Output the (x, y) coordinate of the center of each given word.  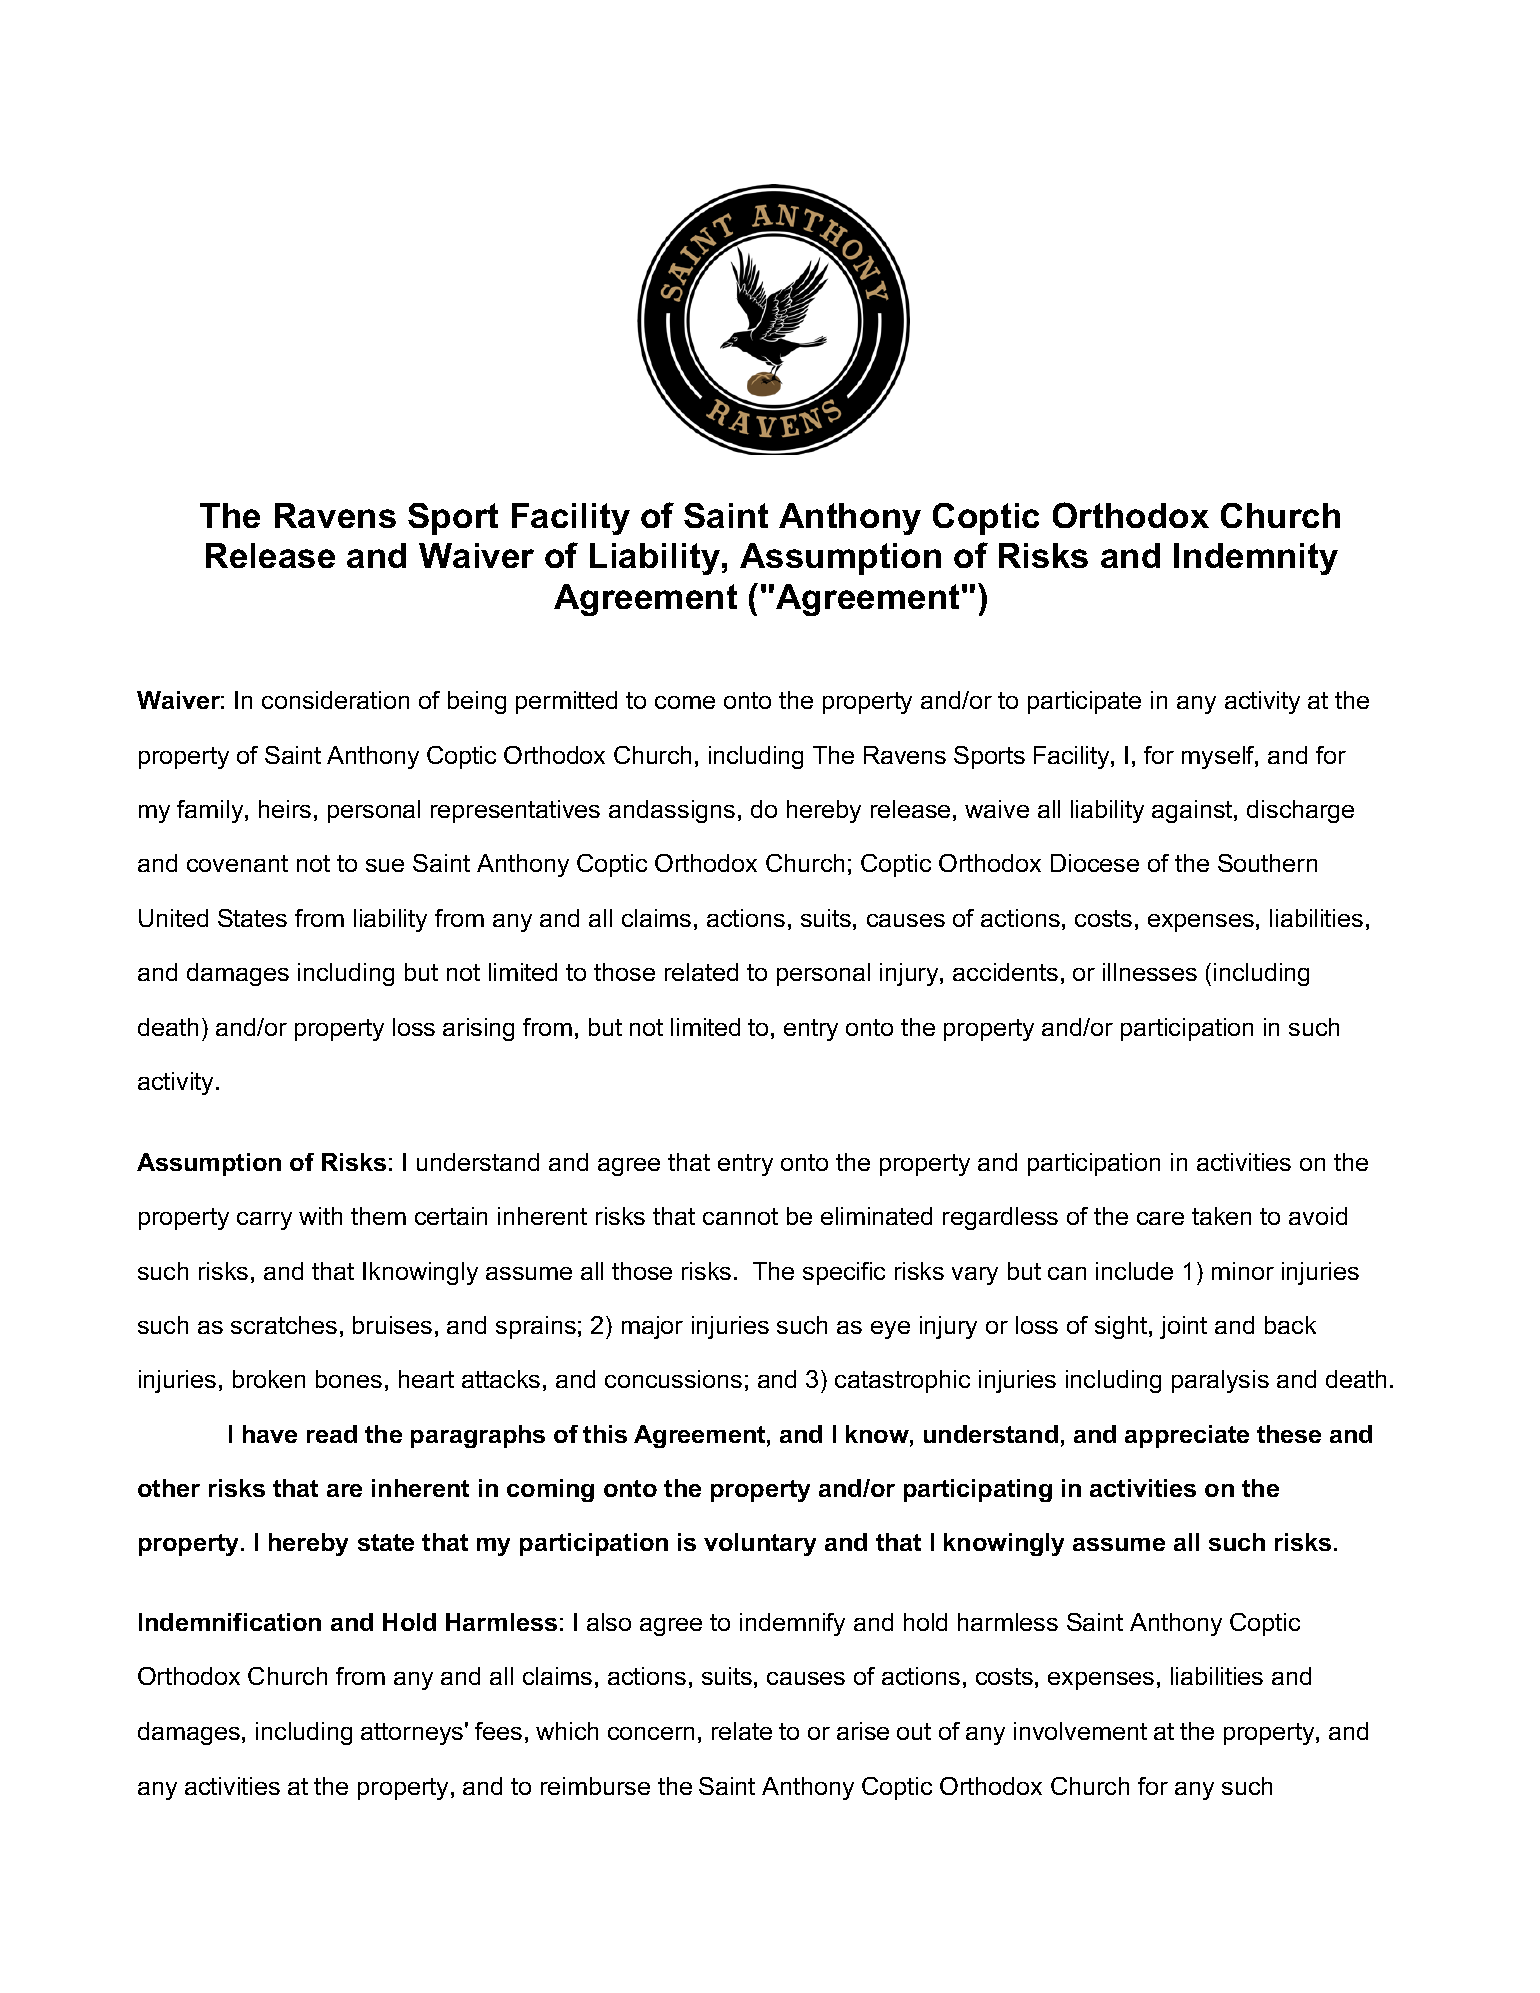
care (1160, 1218)
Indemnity (1256, 559)
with (320, 1216)
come (685, 702)
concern (651, 1733)
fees (498, 1731)
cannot (740, 1216)
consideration (335, 700)
